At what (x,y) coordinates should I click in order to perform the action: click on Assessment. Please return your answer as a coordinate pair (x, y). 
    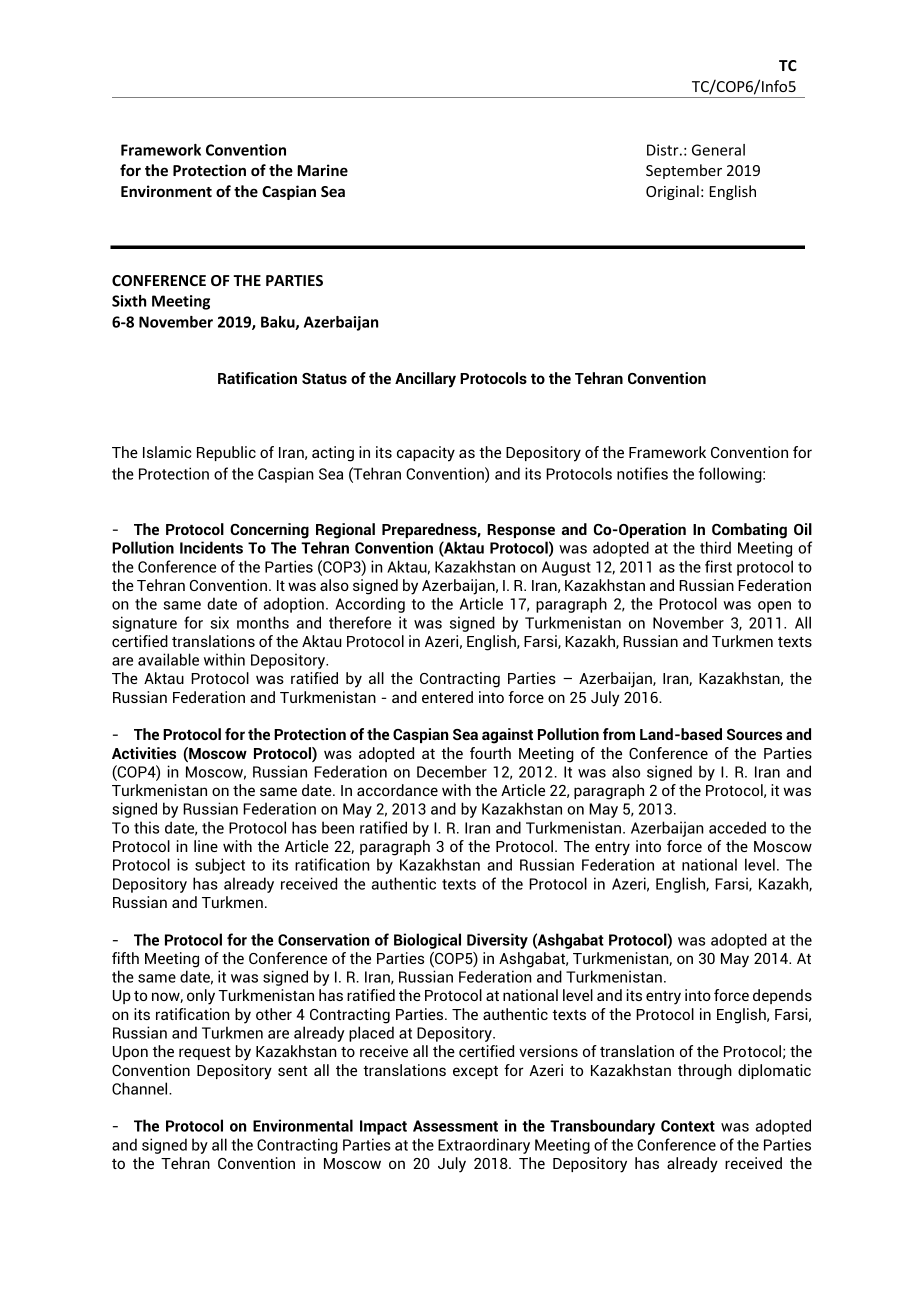
    Looking at the image, I should click on (455, 1126).
